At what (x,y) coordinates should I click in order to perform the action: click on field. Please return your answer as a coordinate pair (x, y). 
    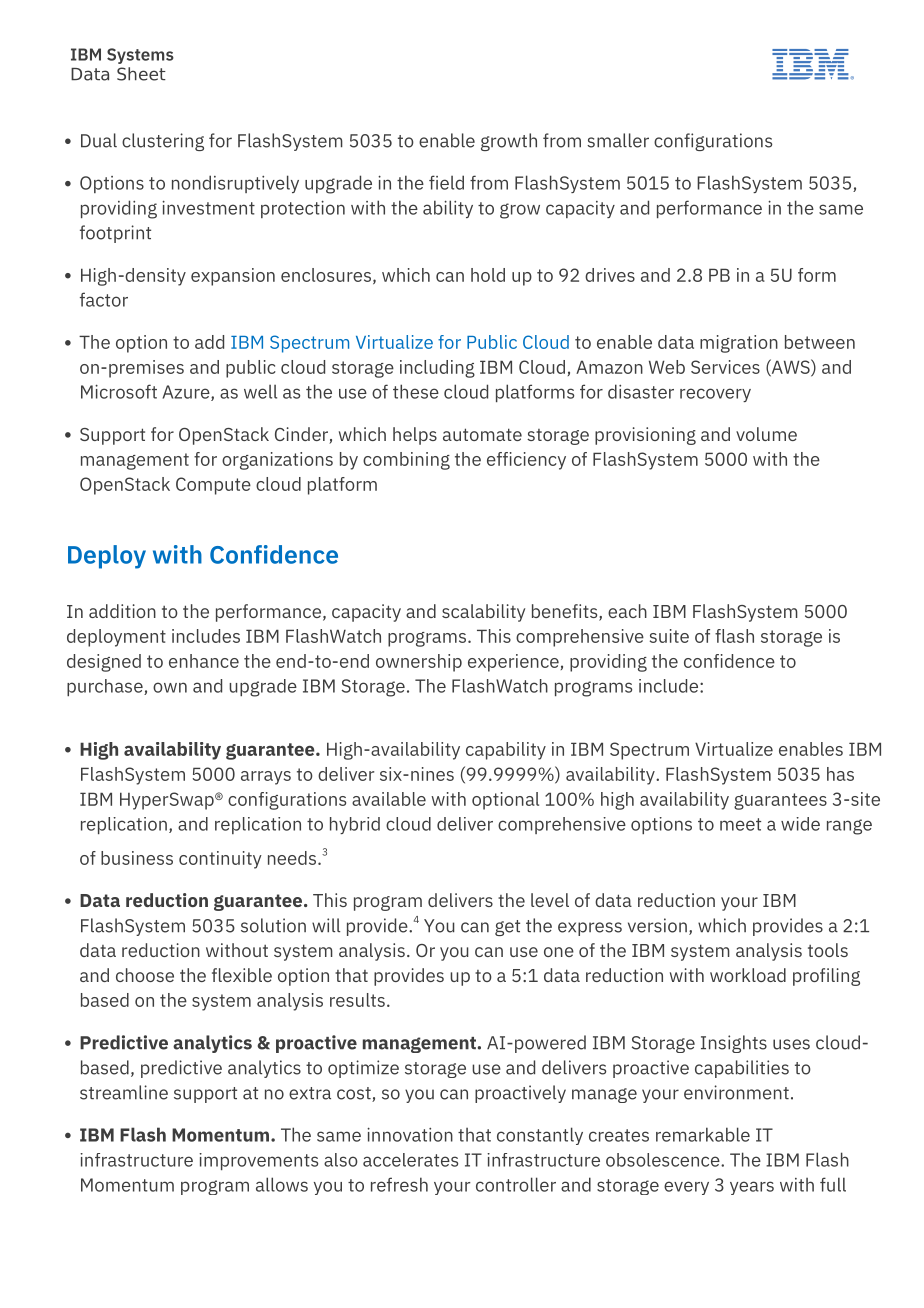
    Looking at the image, I should click on (446, 182).
